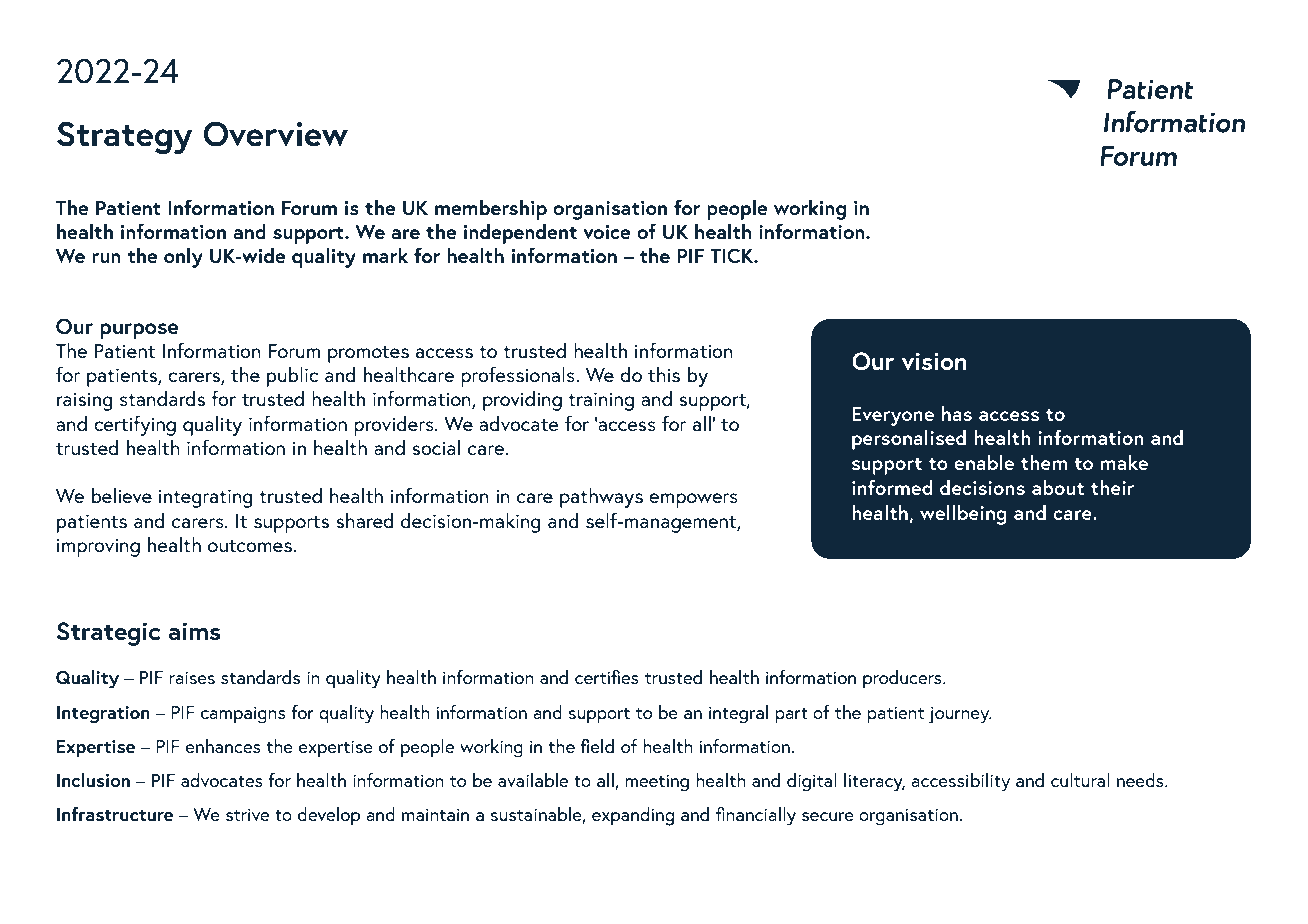 The image size is (1308, 924). What do you see at coordinates (491, 209) in the screenshot?
I see `membership` at bounding box center [491, 209].
